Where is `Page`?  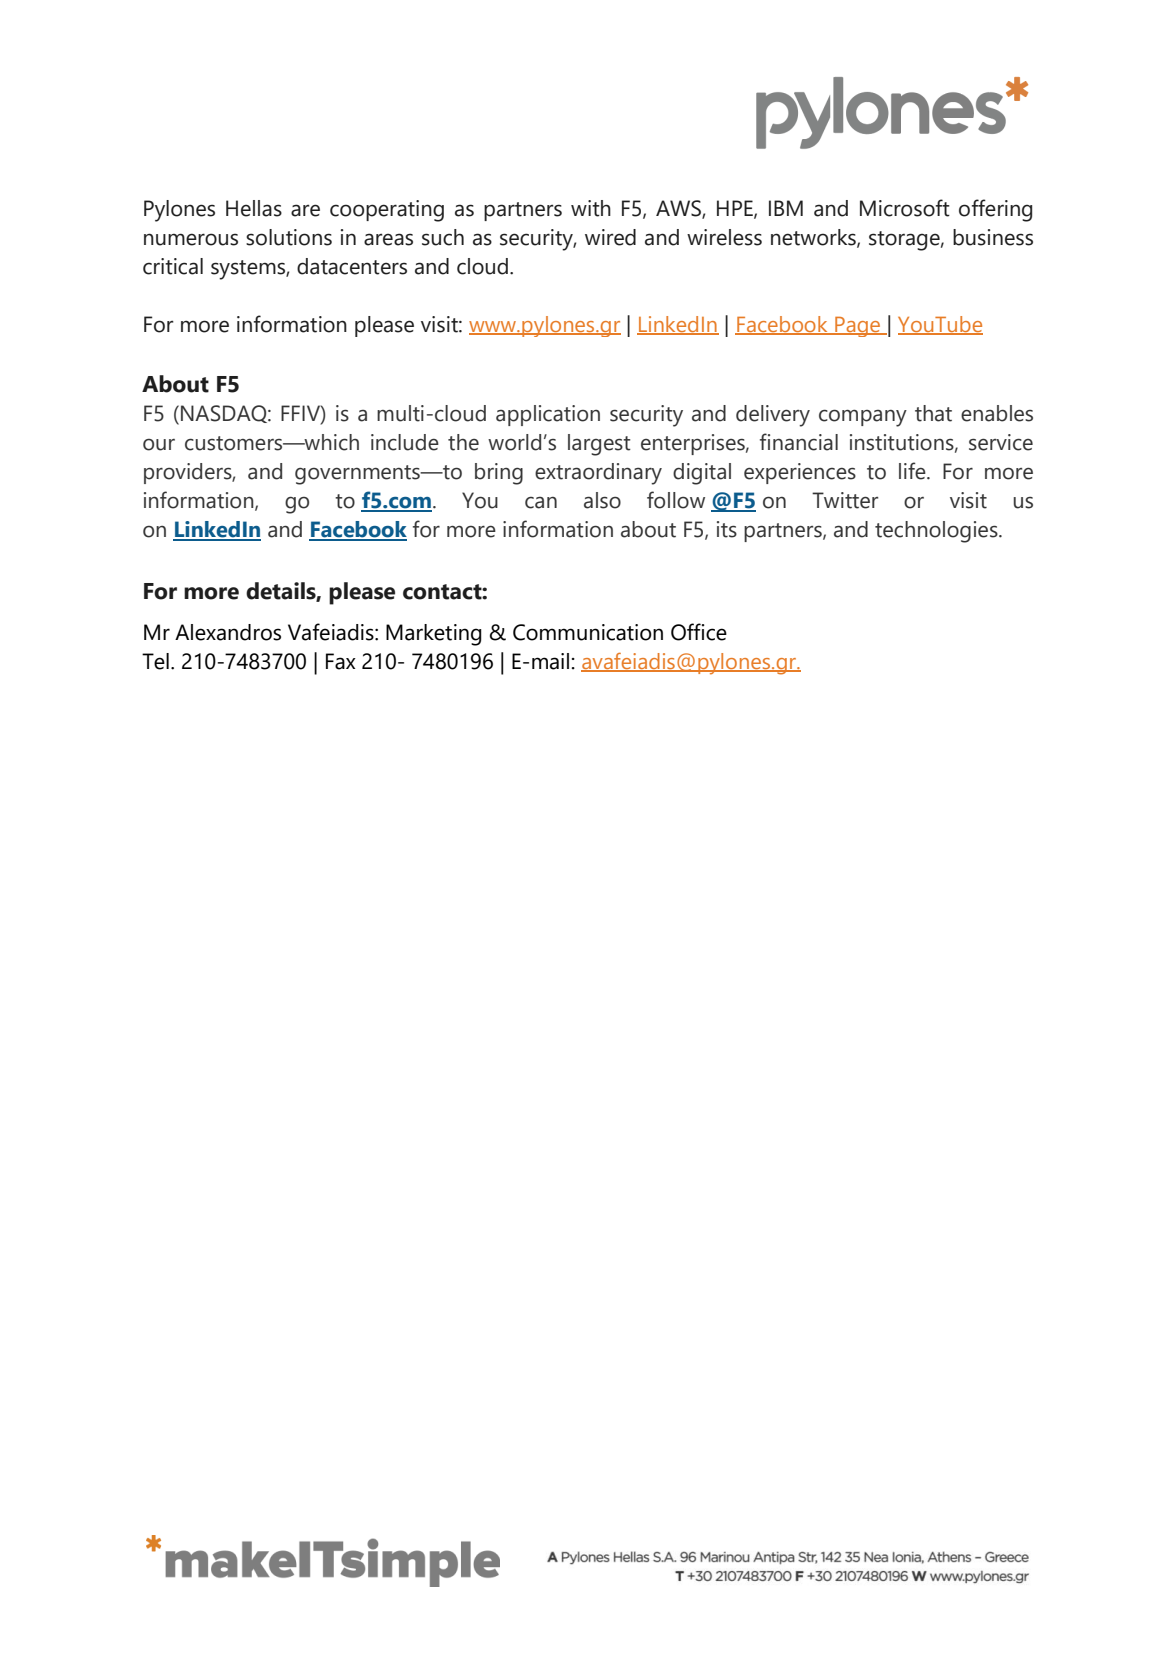 Page is located at coordinates (858, 327).
